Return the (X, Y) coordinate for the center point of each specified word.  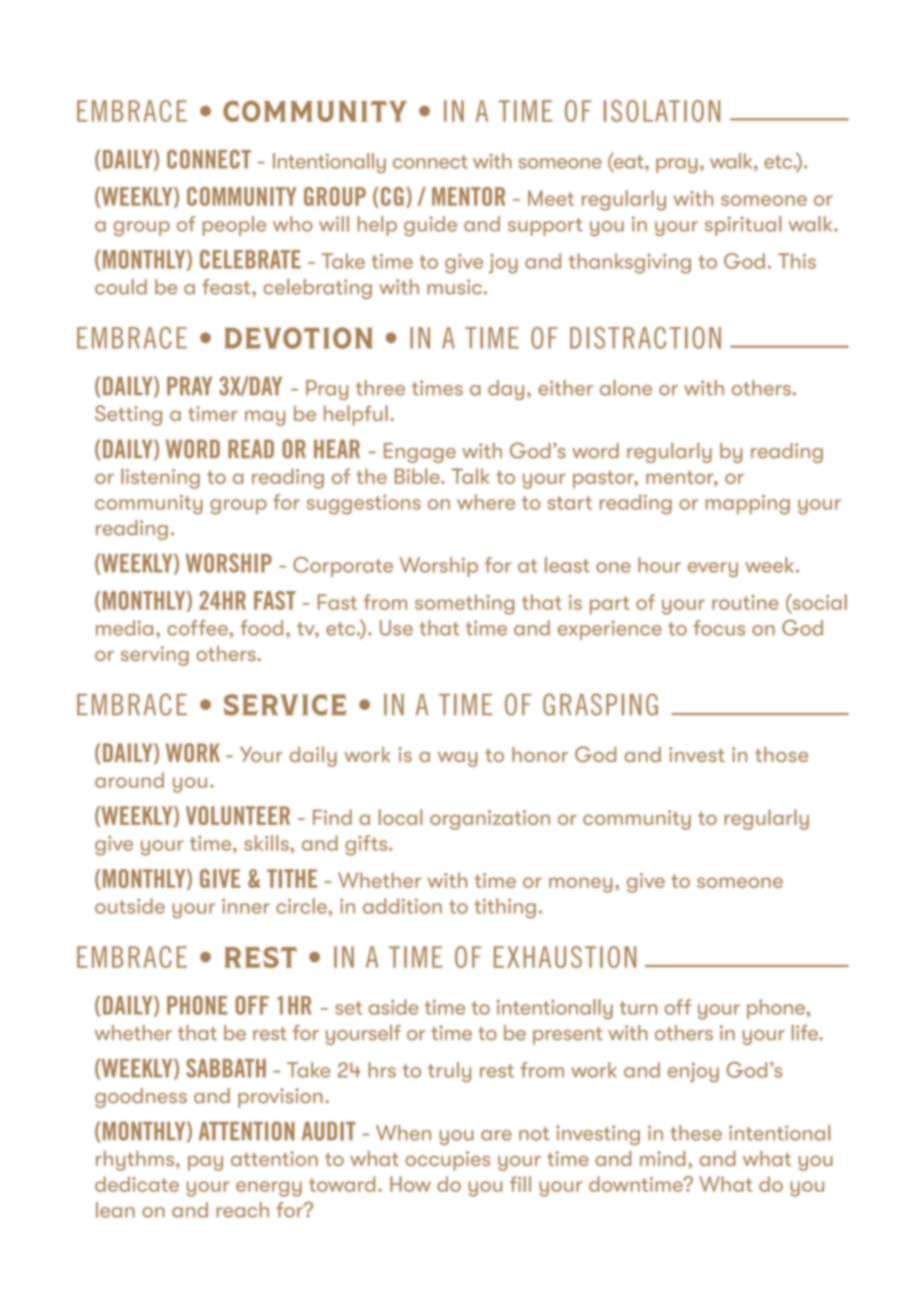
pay (205, 1163)
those (781, 754)
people (234, 226)
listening (160, 478)
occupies (447, 1161)
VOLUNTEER (238, 815)
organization (490, 820)
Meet (551, 198)
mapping (748, 505)
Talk (471, 476)
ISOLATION (662, 111)
